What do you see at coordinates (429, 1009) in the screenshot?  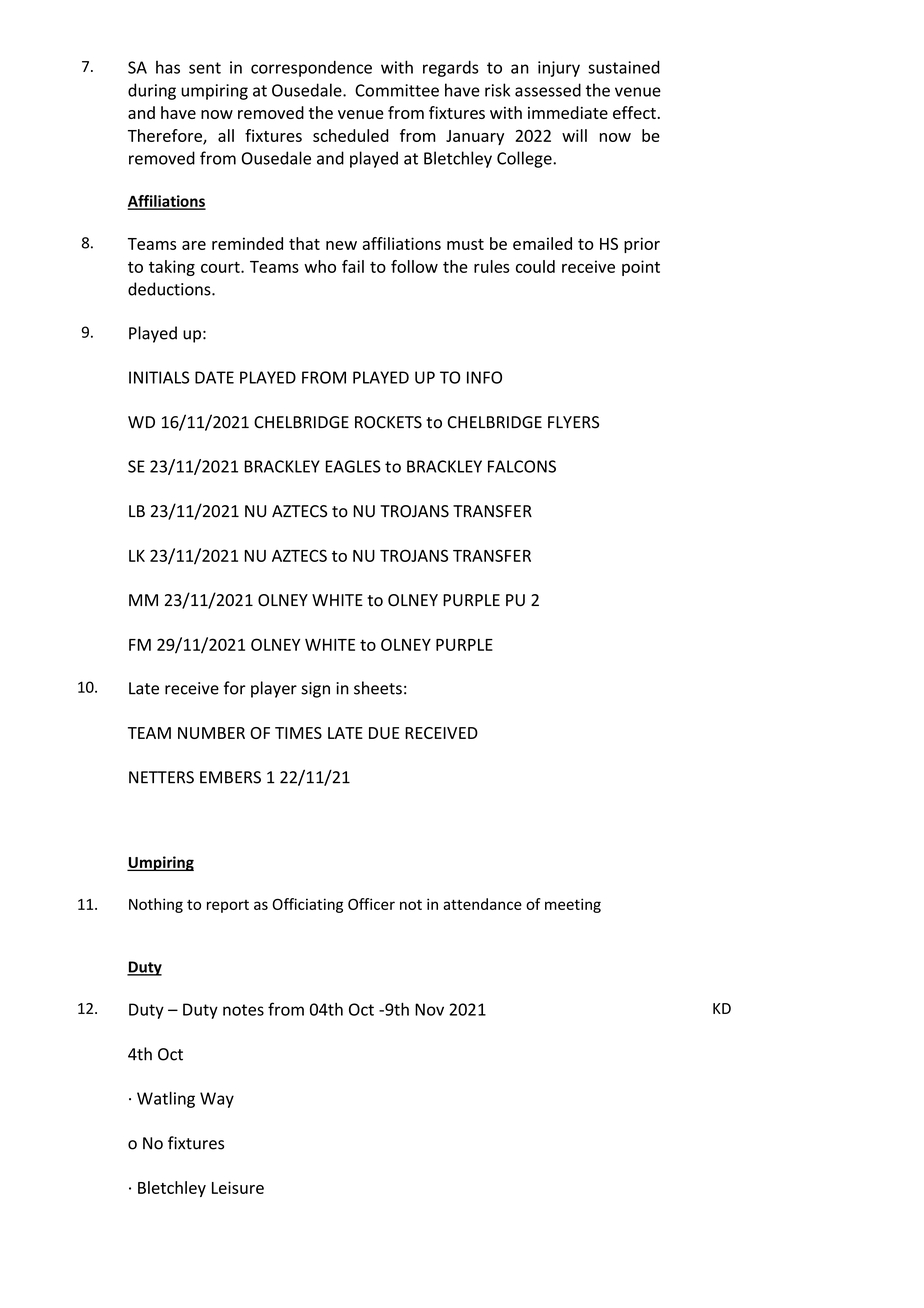 I see `Nov` at bounding box center [429, 1009].
